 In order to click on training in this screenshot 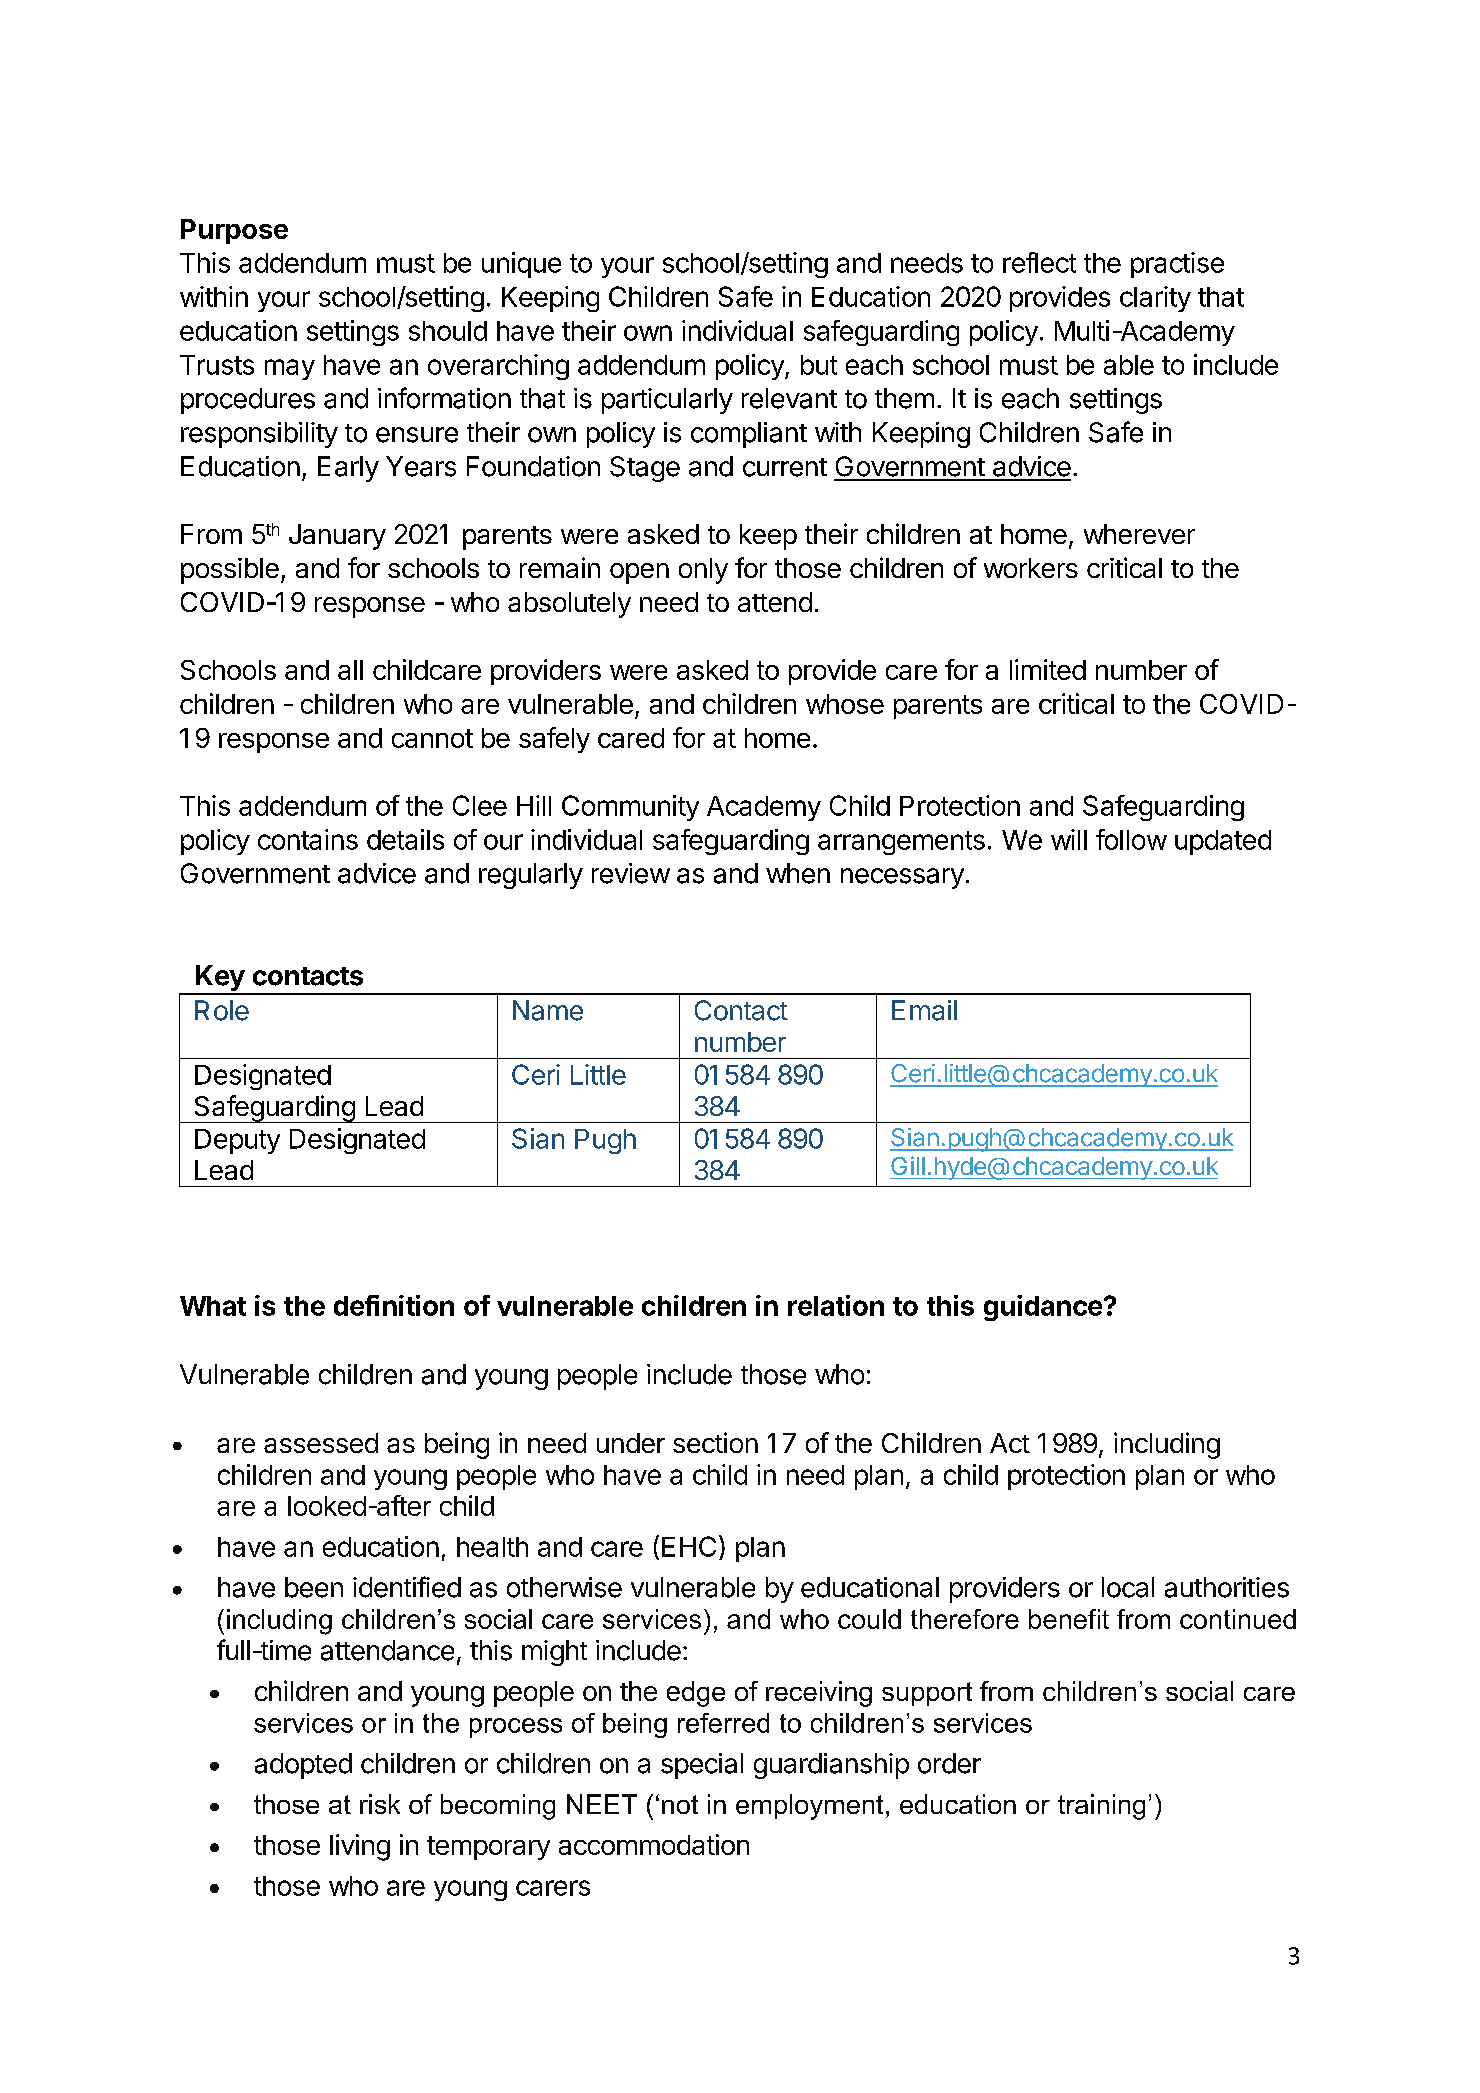, I will do `click(1101, 1807)`.
